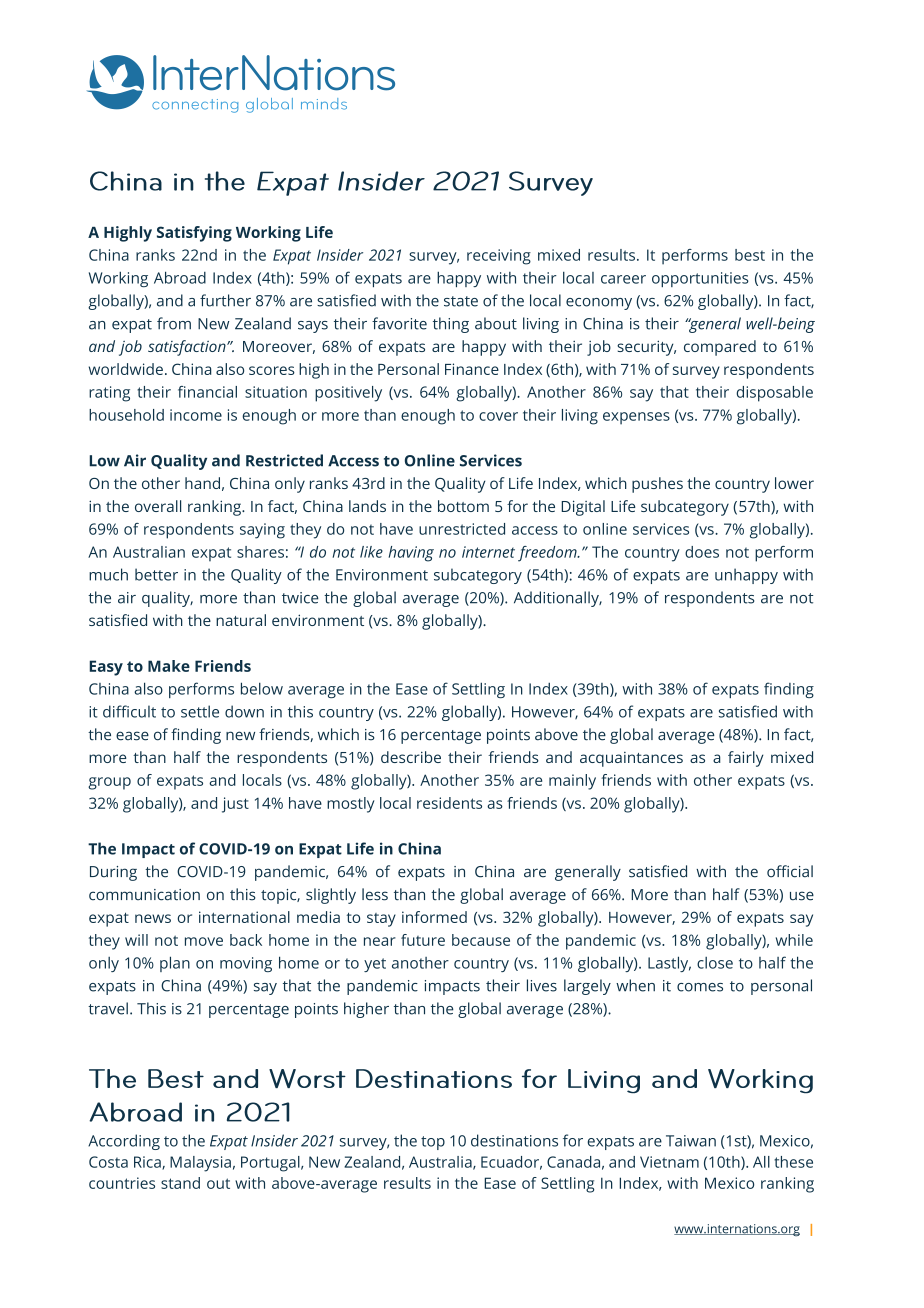 Image resolution: width=924 pixels, height=1308 pixels. I want to click on having, so click(411, 554).
